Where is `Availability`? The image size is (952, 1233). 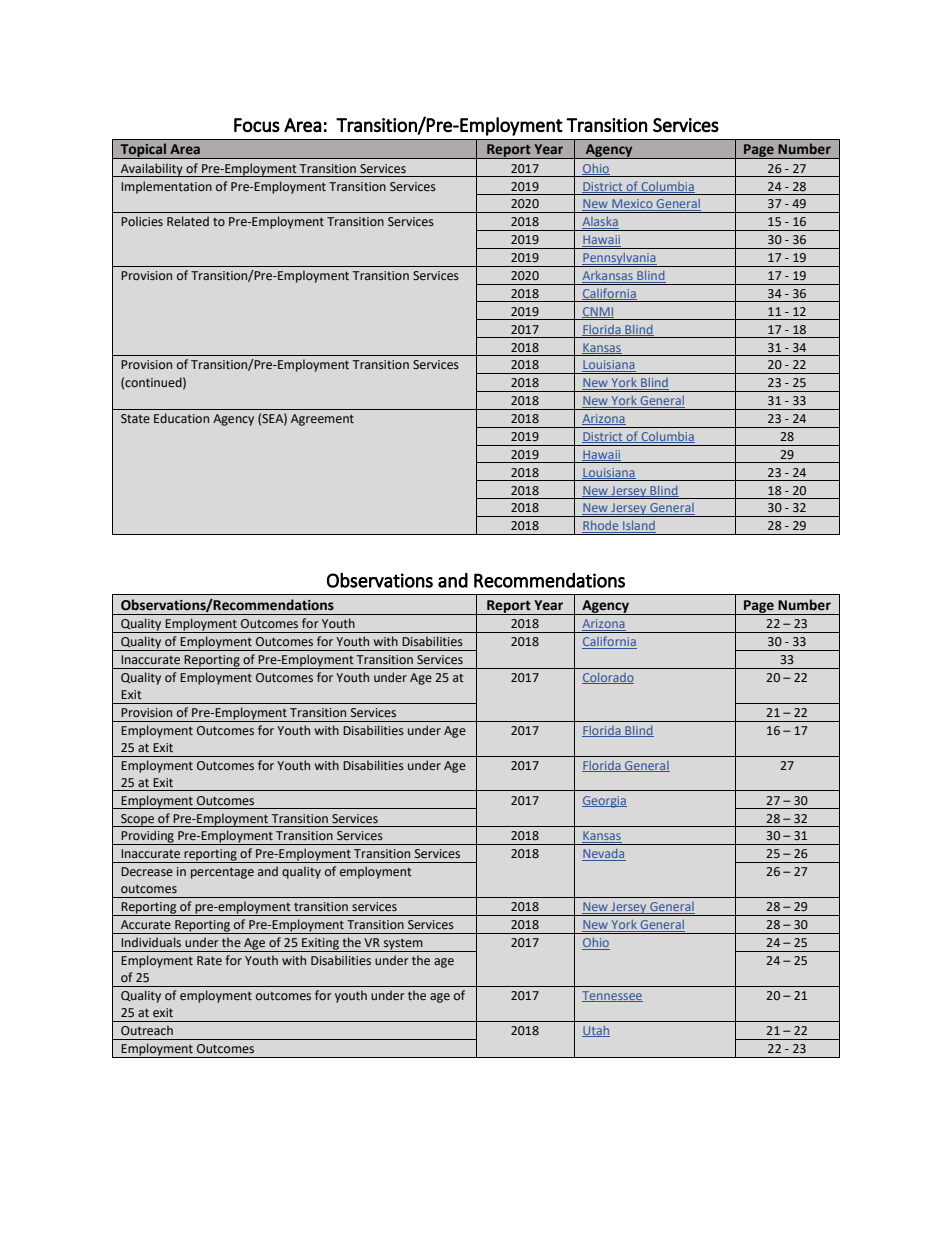 Availability is located at coordinates (152, 170).
